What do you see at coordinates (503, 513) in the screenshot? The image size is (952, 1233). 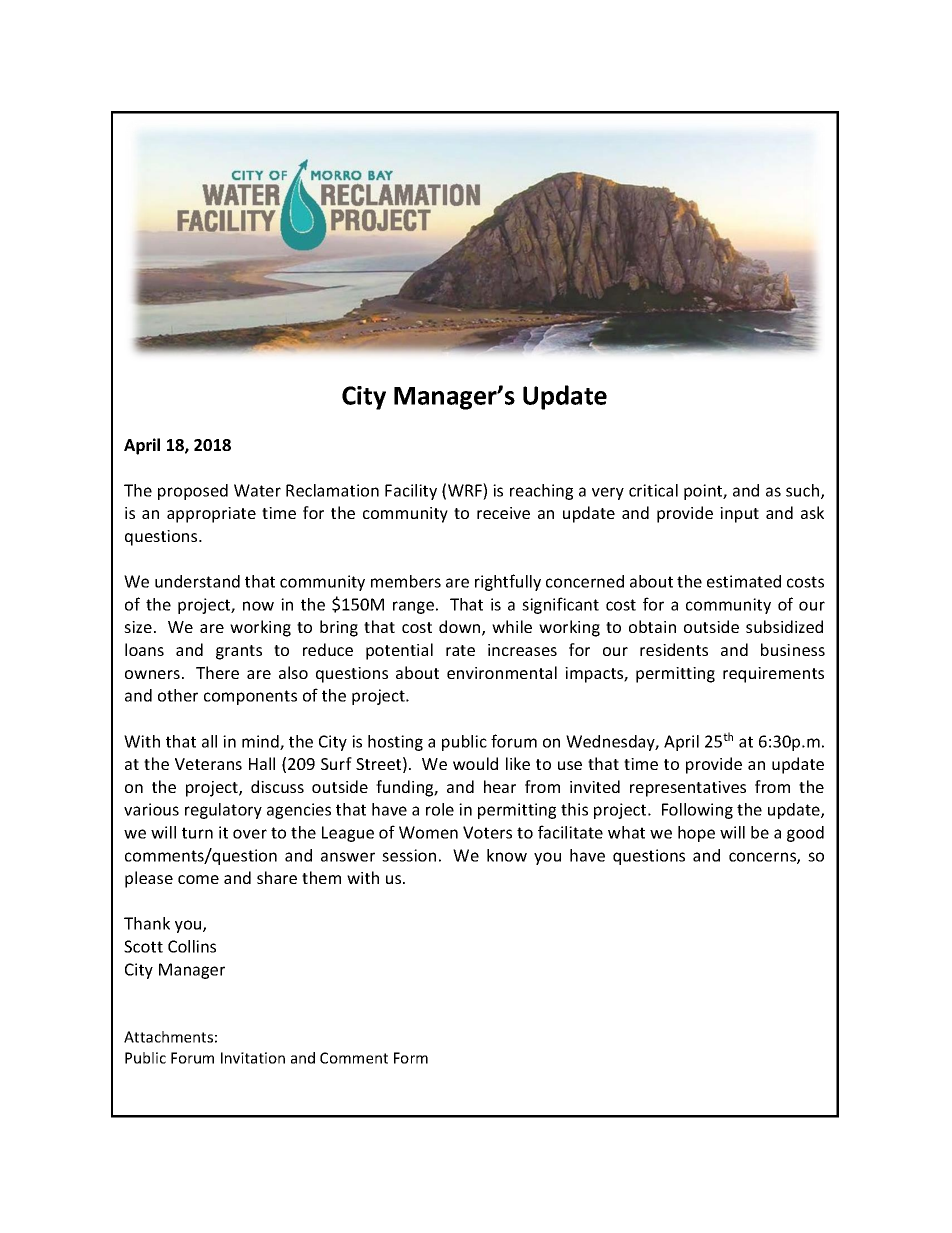 I see `receive` at bounding box center [503, 513].
